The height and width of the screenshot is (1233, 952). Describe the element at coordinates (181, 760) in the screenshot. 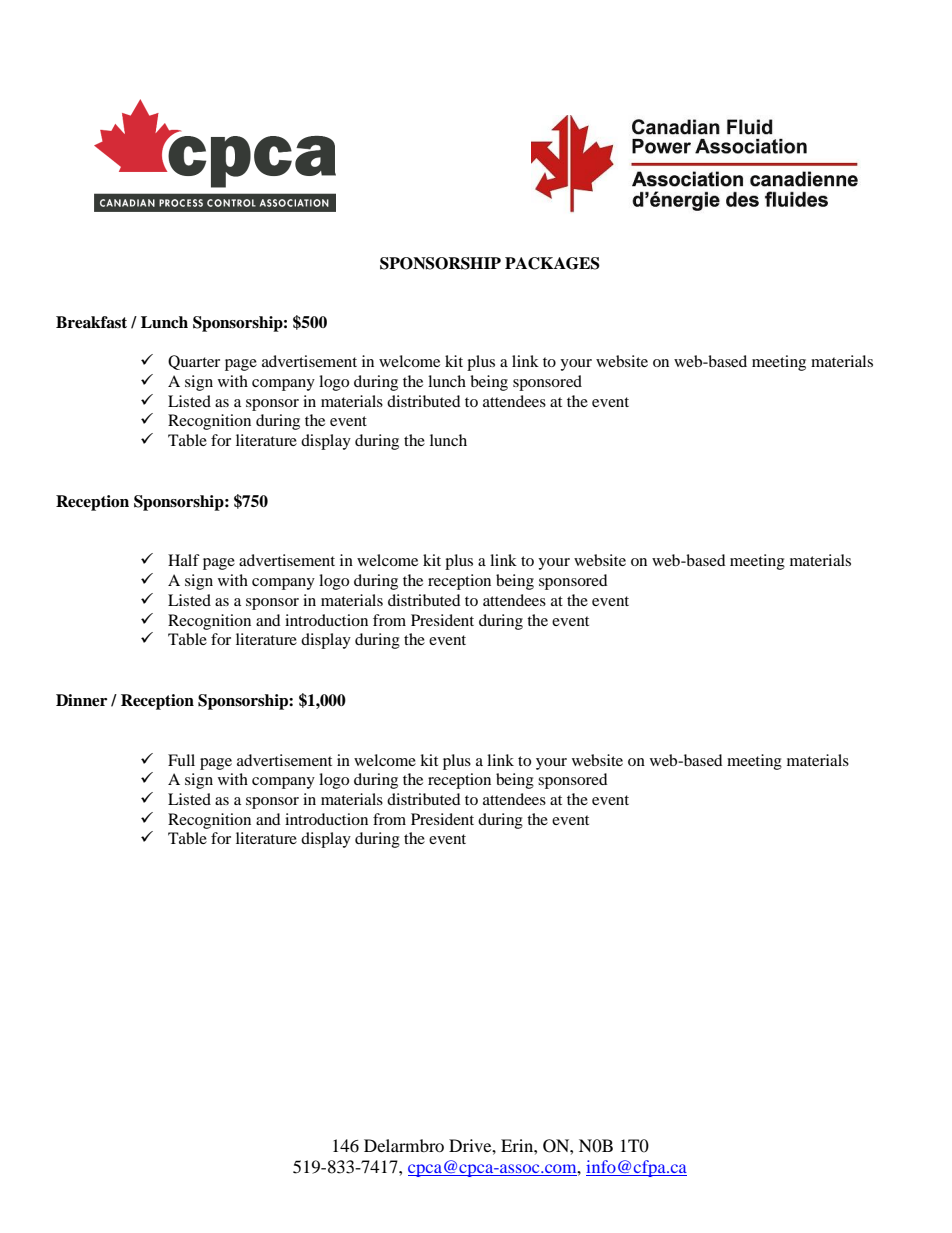

I see `Full` at that location.
